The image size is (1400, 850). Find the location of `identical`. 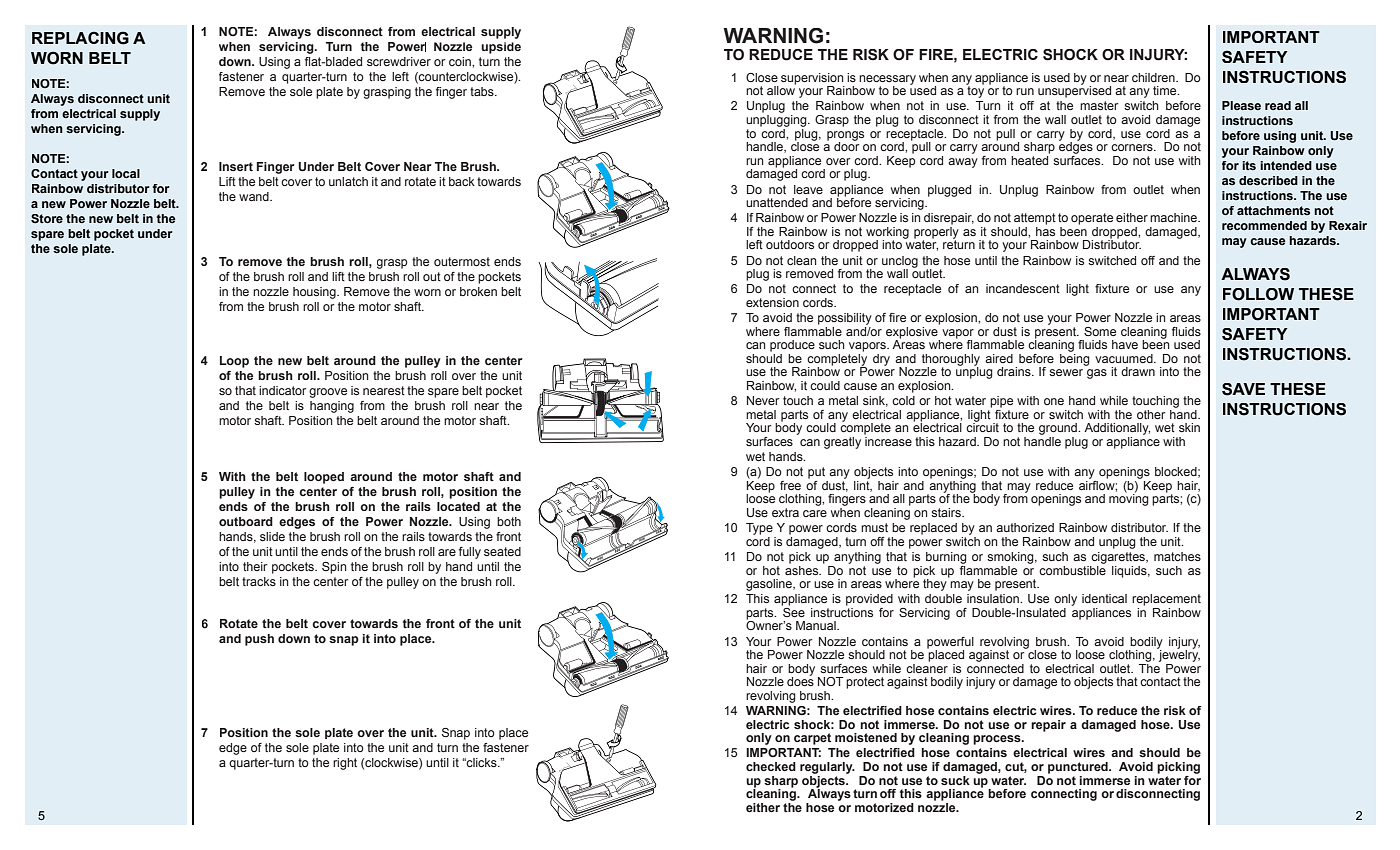

identical is located at coordinates (1104, 598).
